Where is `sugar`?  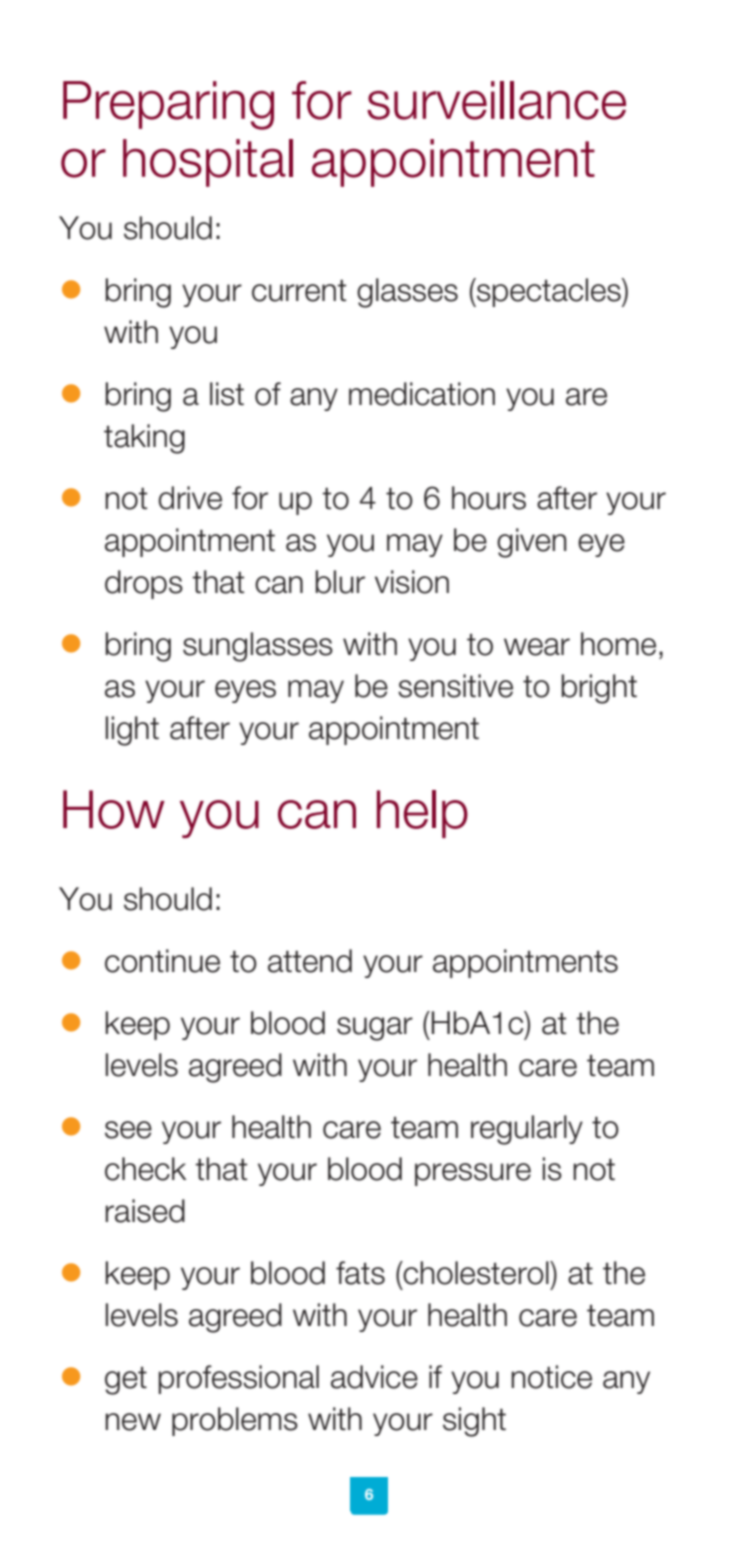
sugar is located at coordinates (375, 1029).
